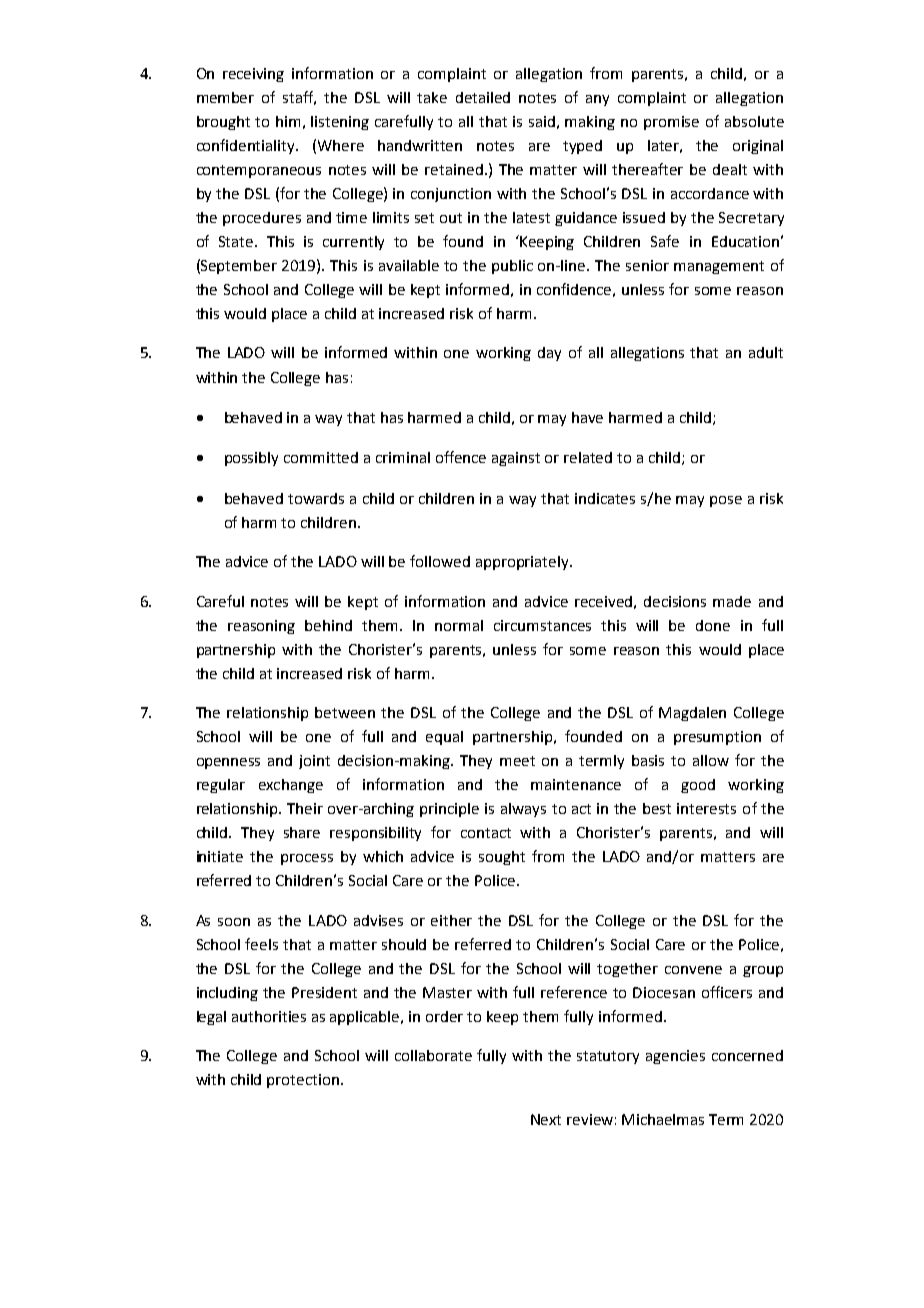 The image size is (924, 1308). I want to click on adult, so click(766, 352).
